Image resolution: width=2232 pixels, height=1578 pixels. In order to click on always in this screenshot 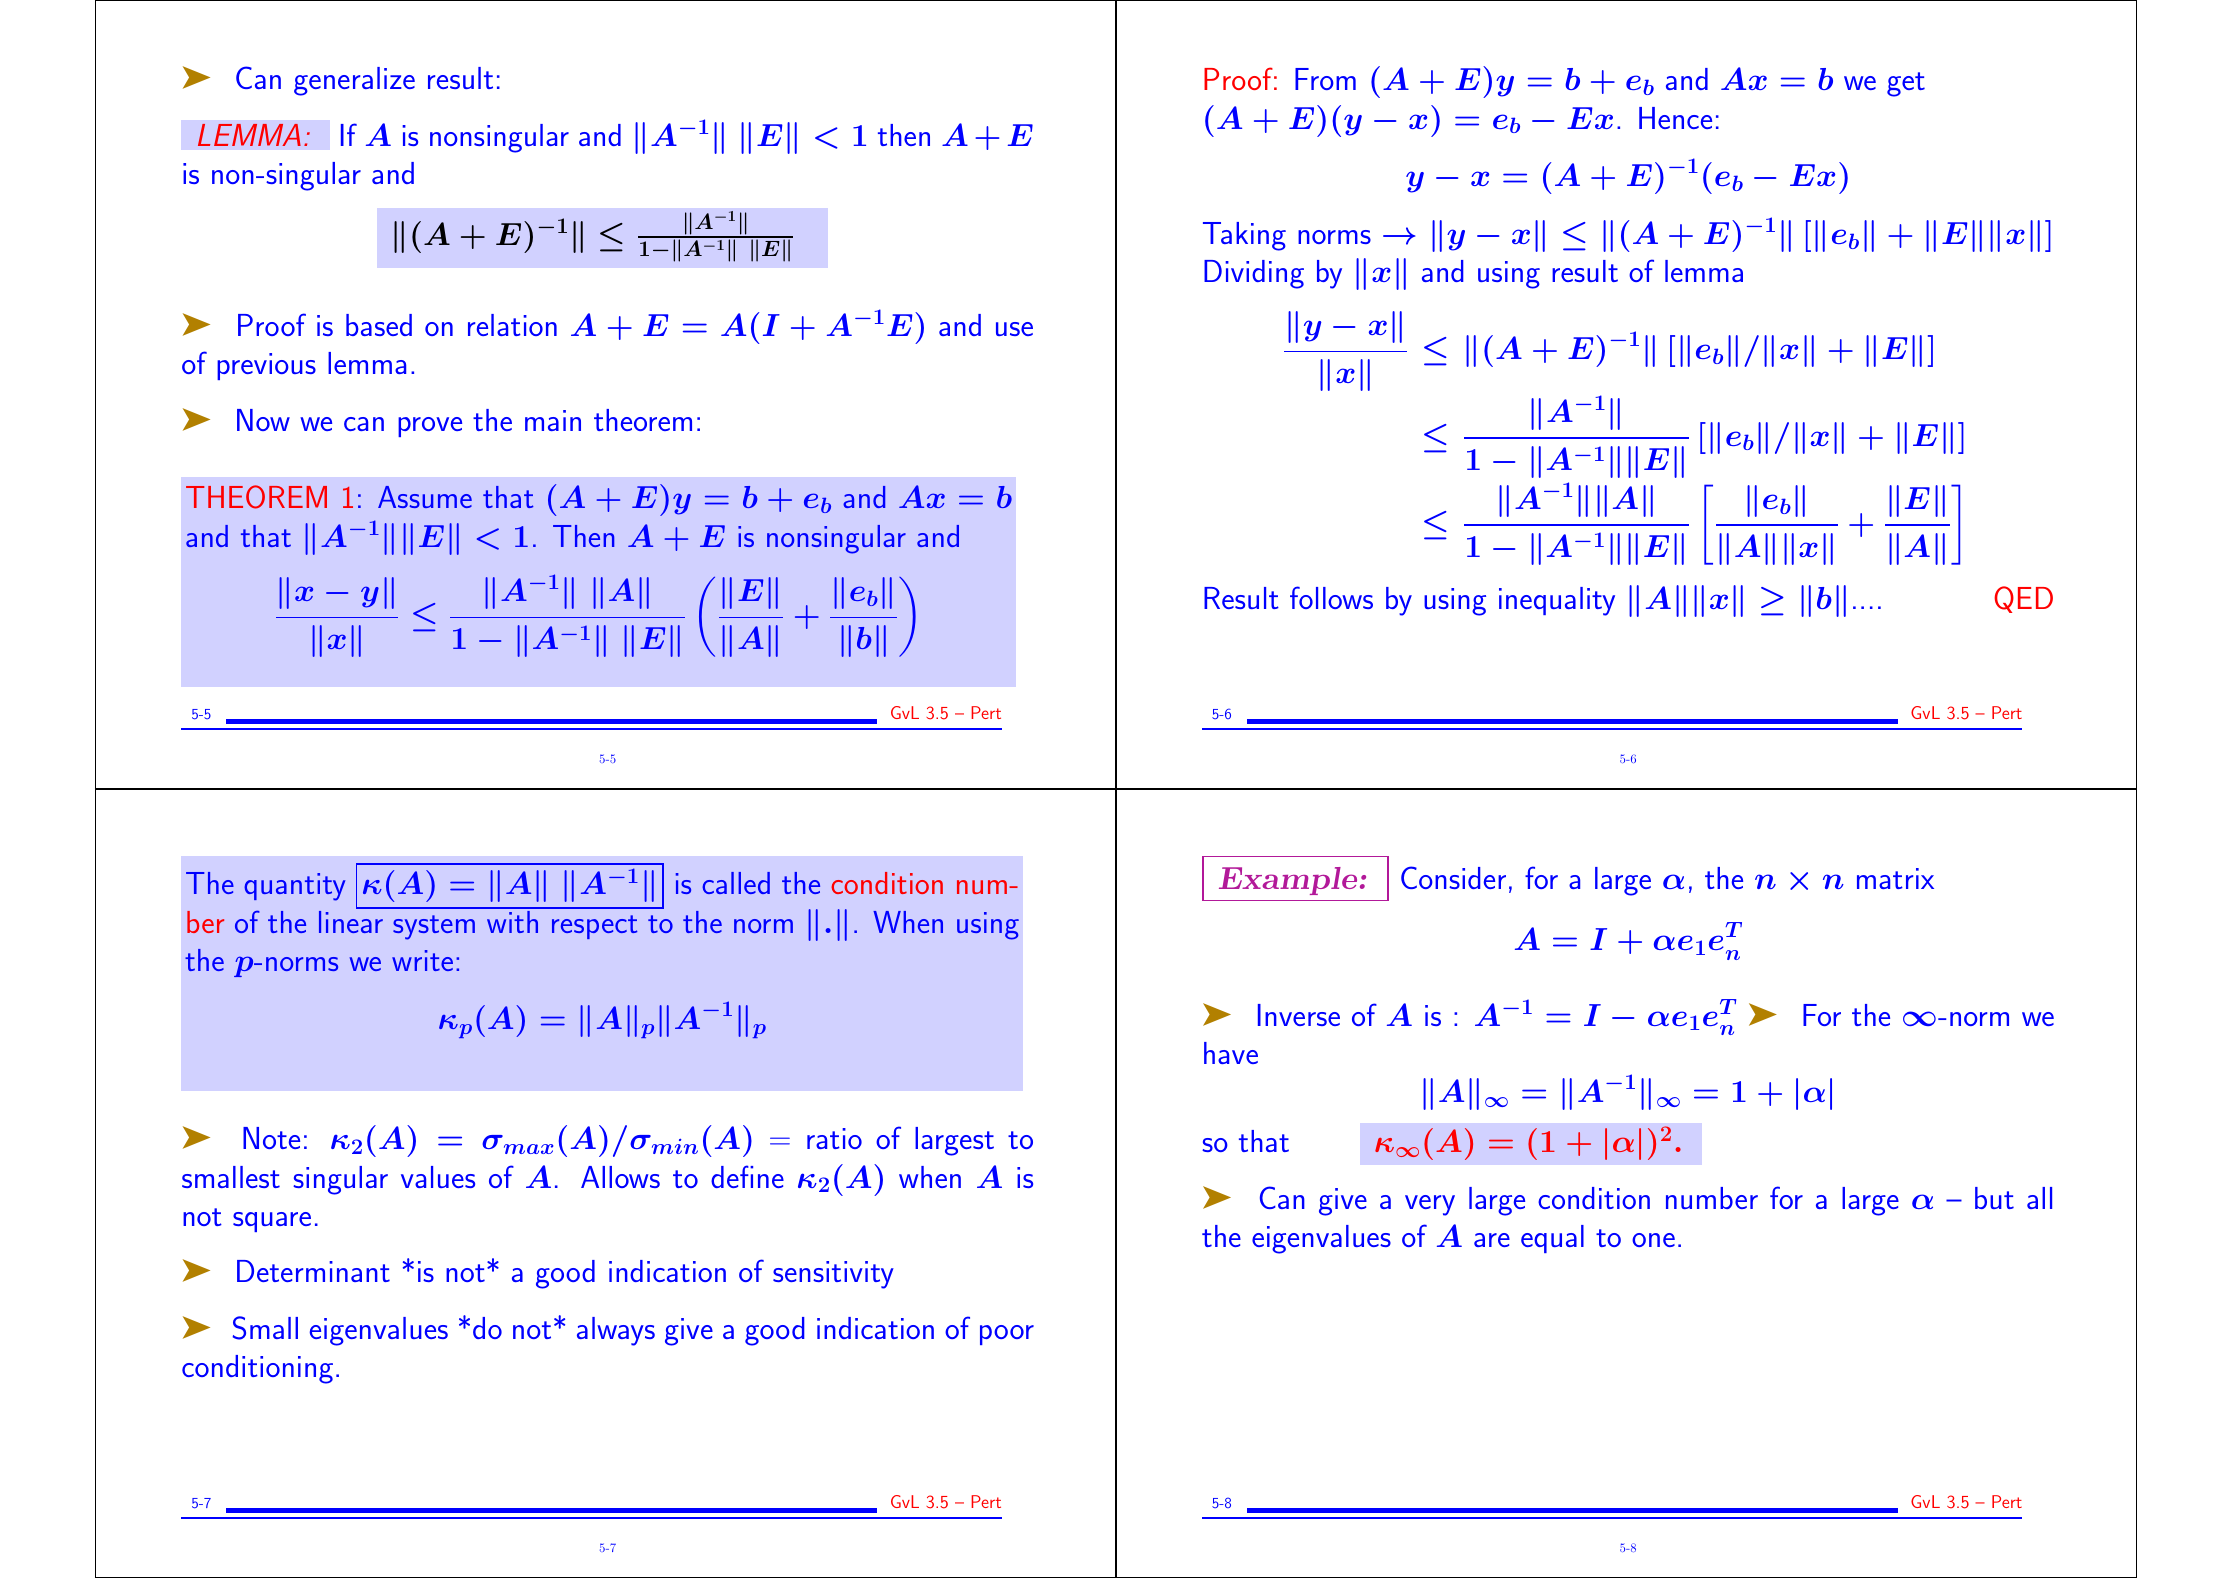, I will do `click(616, 1331)`.
